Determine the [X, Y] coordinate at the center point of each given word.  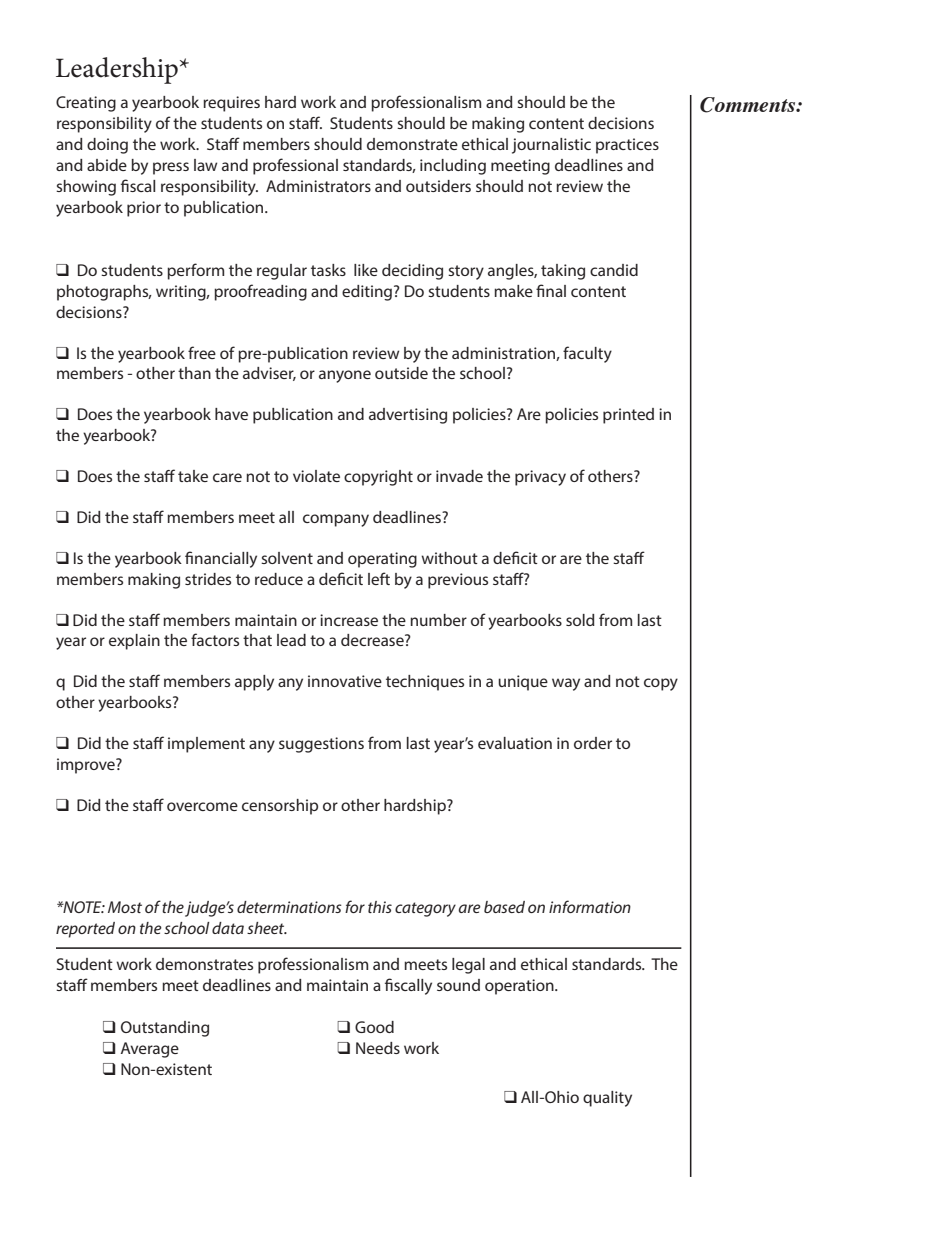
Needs [378, 1048]
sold [580, 620]
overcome [202, 806]
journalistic [551, 146]
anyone [345, 376]
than [194, 373]
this [380, 907]
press [171, 168]
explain [134, 642]
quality [607, 1099]
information [590, 906]
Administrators [318, 186]
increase [349, 620]
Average [150, 1050]
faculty [587, 354]
